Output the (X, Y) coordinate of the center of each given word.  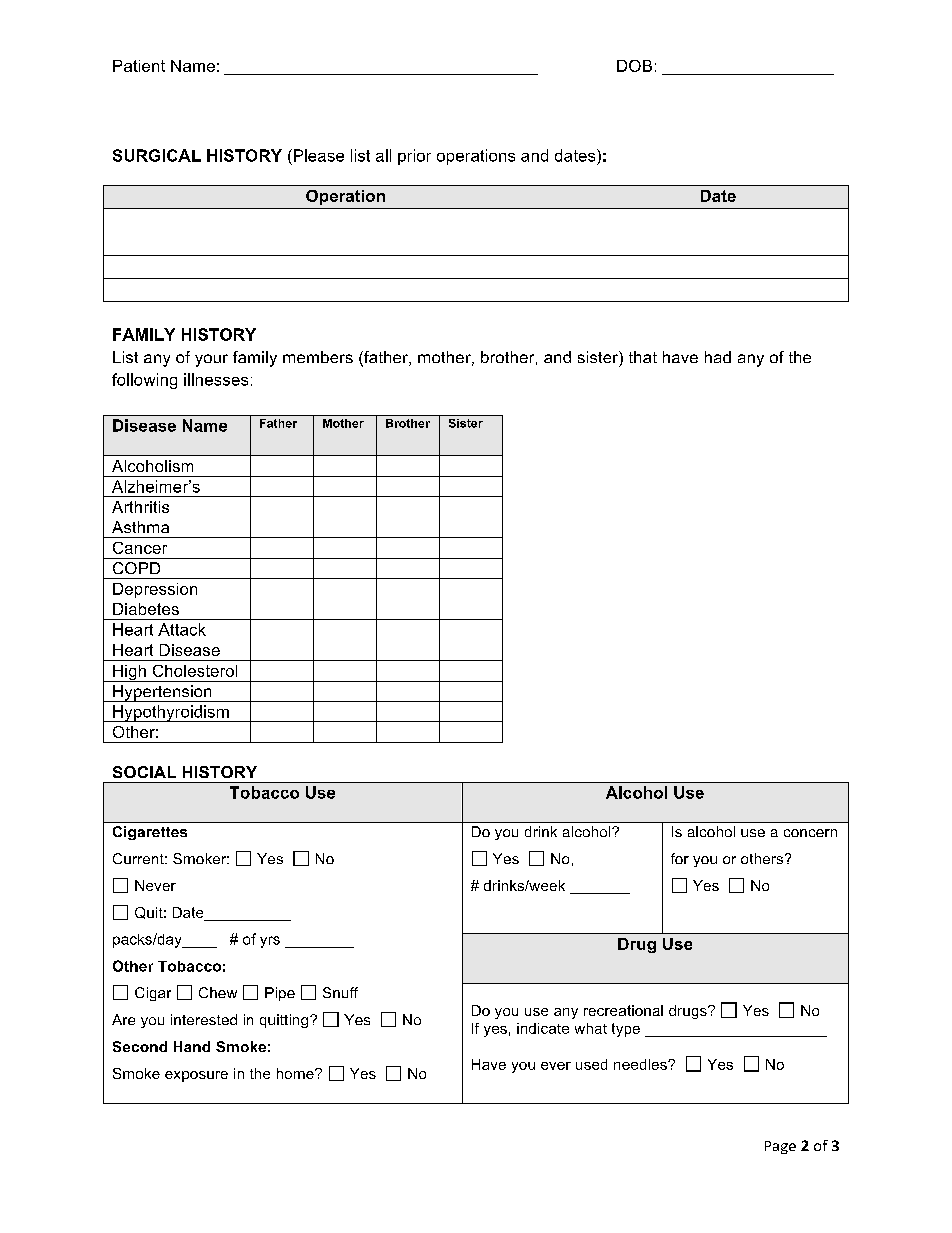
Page (780, 1147)
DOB (634, 66)
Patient (139, 66)
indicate (543, 1028)
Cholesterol (195, 671)
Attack (182, 629)
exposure (196, 1076)
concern (810, 833)
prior (414, 157)
